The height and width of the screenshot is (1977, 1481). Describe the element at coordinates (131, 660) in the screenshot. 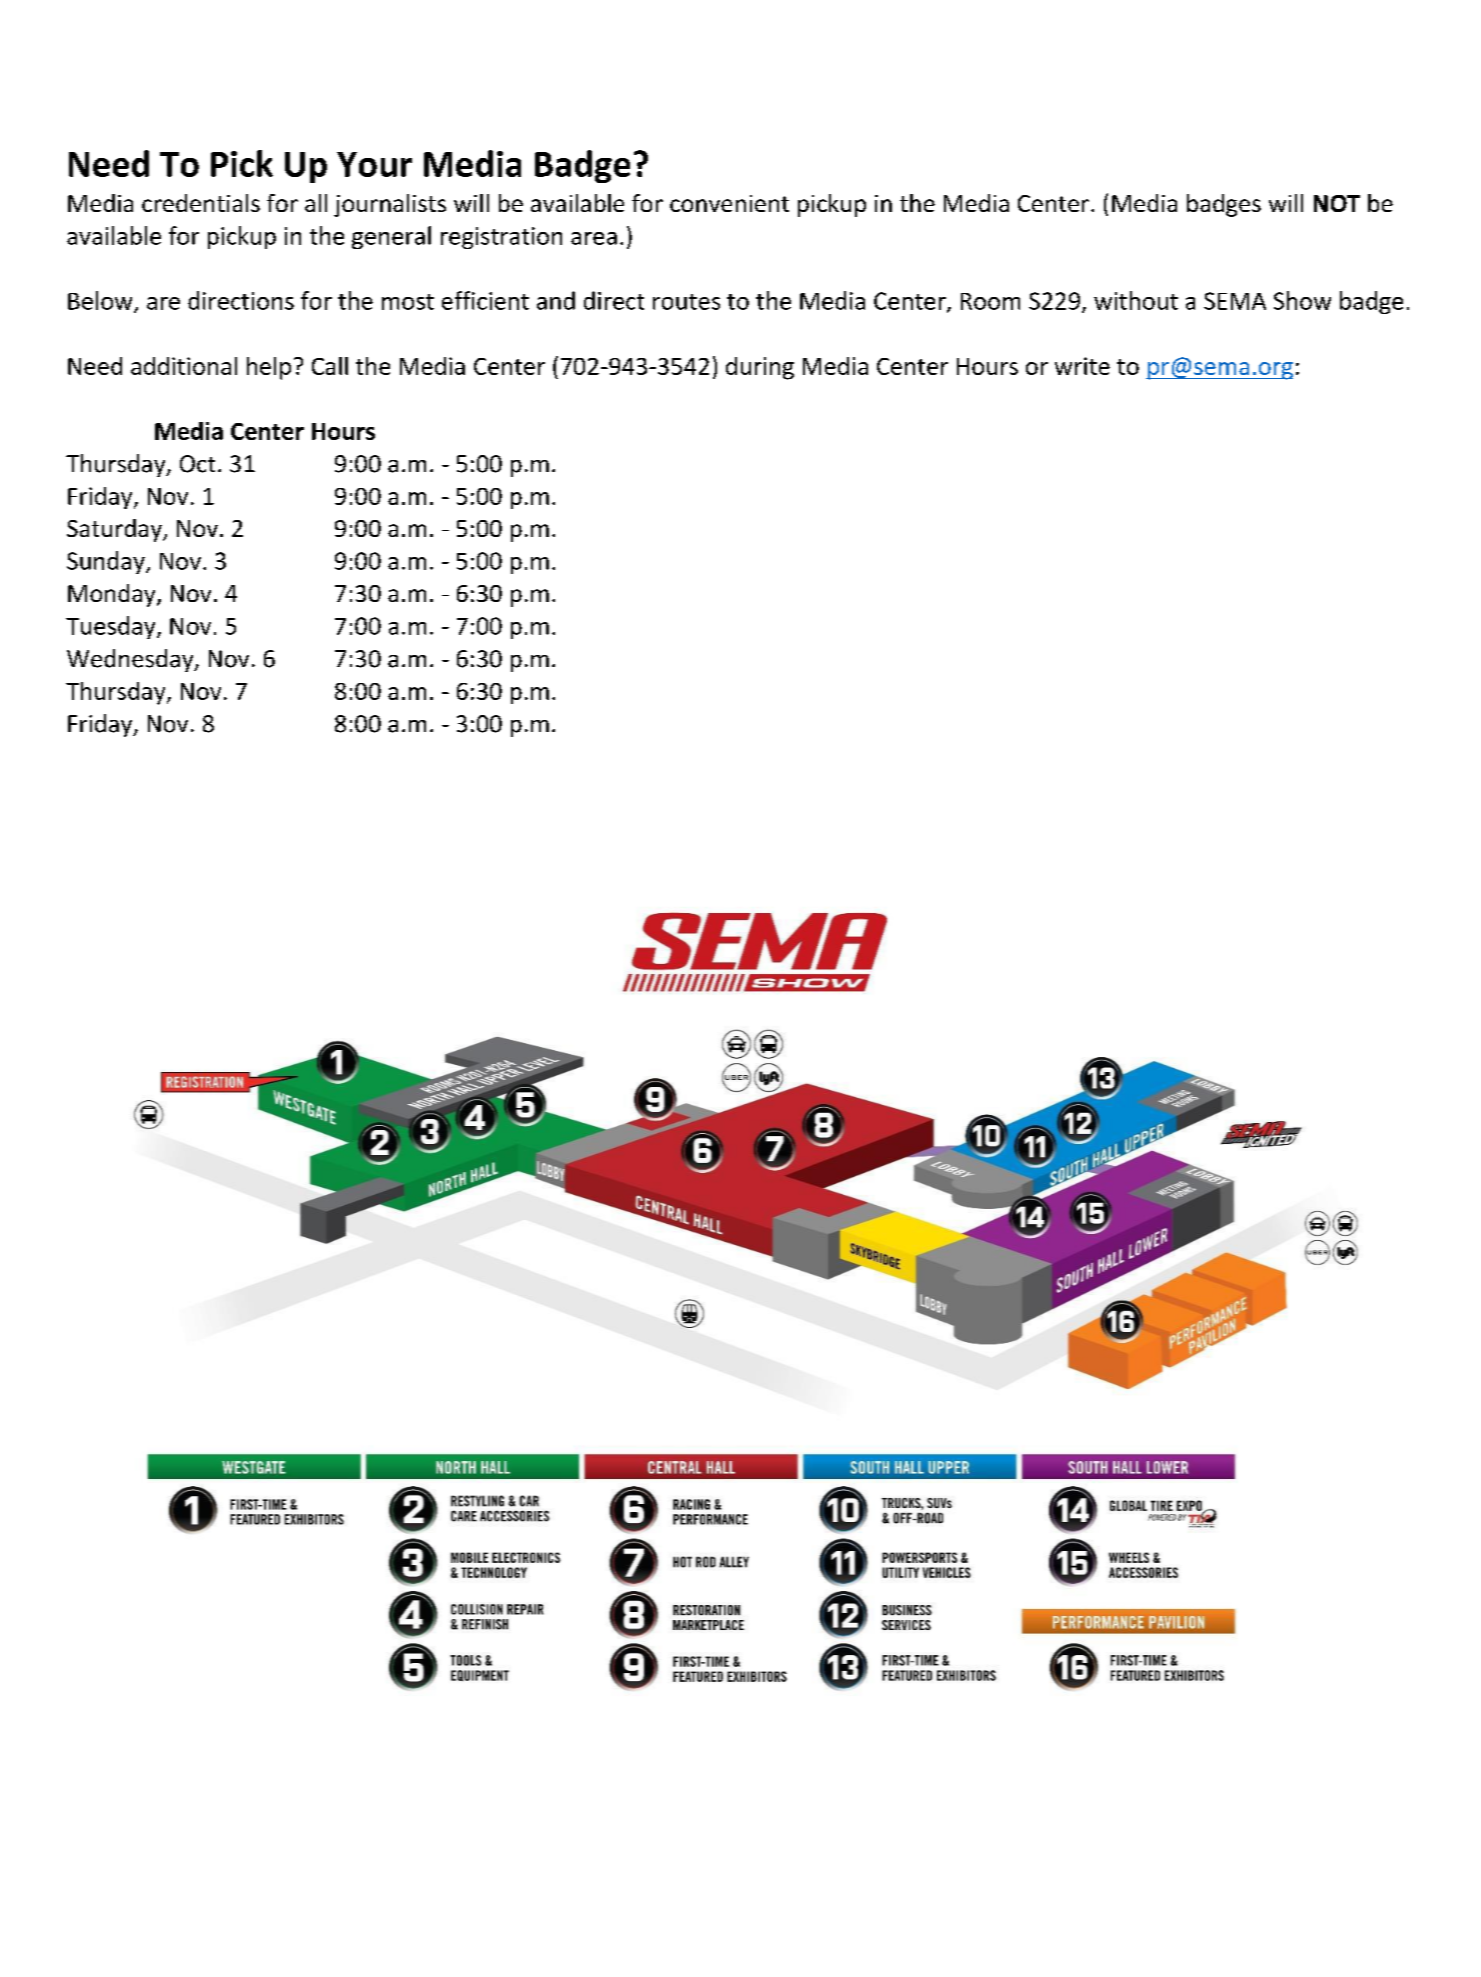

I see `Wednesday` at that location.
